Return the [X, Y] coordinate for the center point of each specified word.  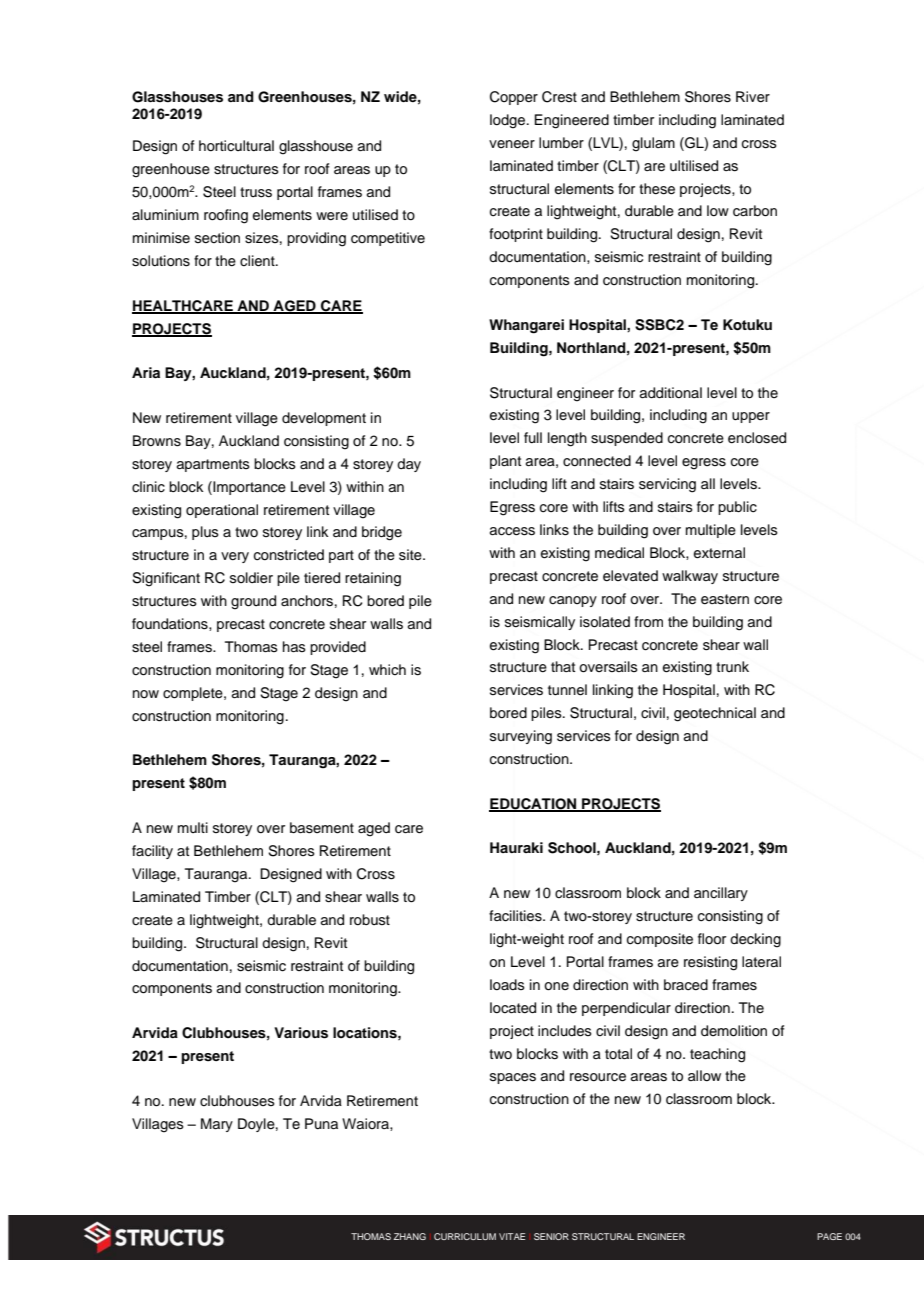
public [737, 508]
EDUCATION [534, 805]
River [753, 97]
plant [505, 462]
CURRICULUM [465, 1236]
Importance [248, 488]
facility [152, 852]
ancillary [721, 894]
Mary [217, 1125]
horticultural [236, 145]
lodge [509, 121]
